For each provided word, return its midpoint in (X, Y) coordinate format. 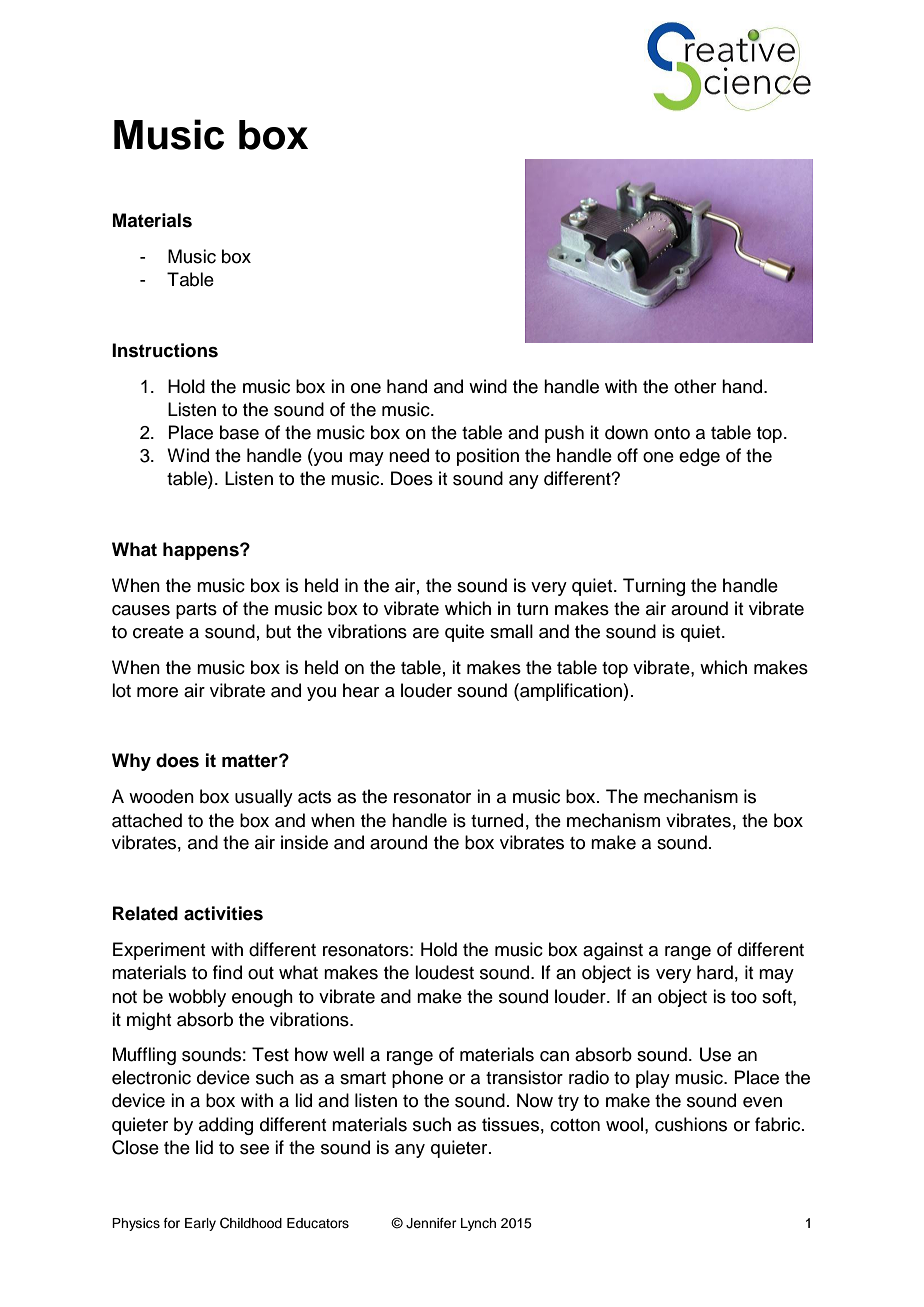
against (613, 951)
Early (200, 1224)
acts (314, 797)
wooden (161, 796)
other (695, 386)
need (409, 455)
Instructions (165, 350)
